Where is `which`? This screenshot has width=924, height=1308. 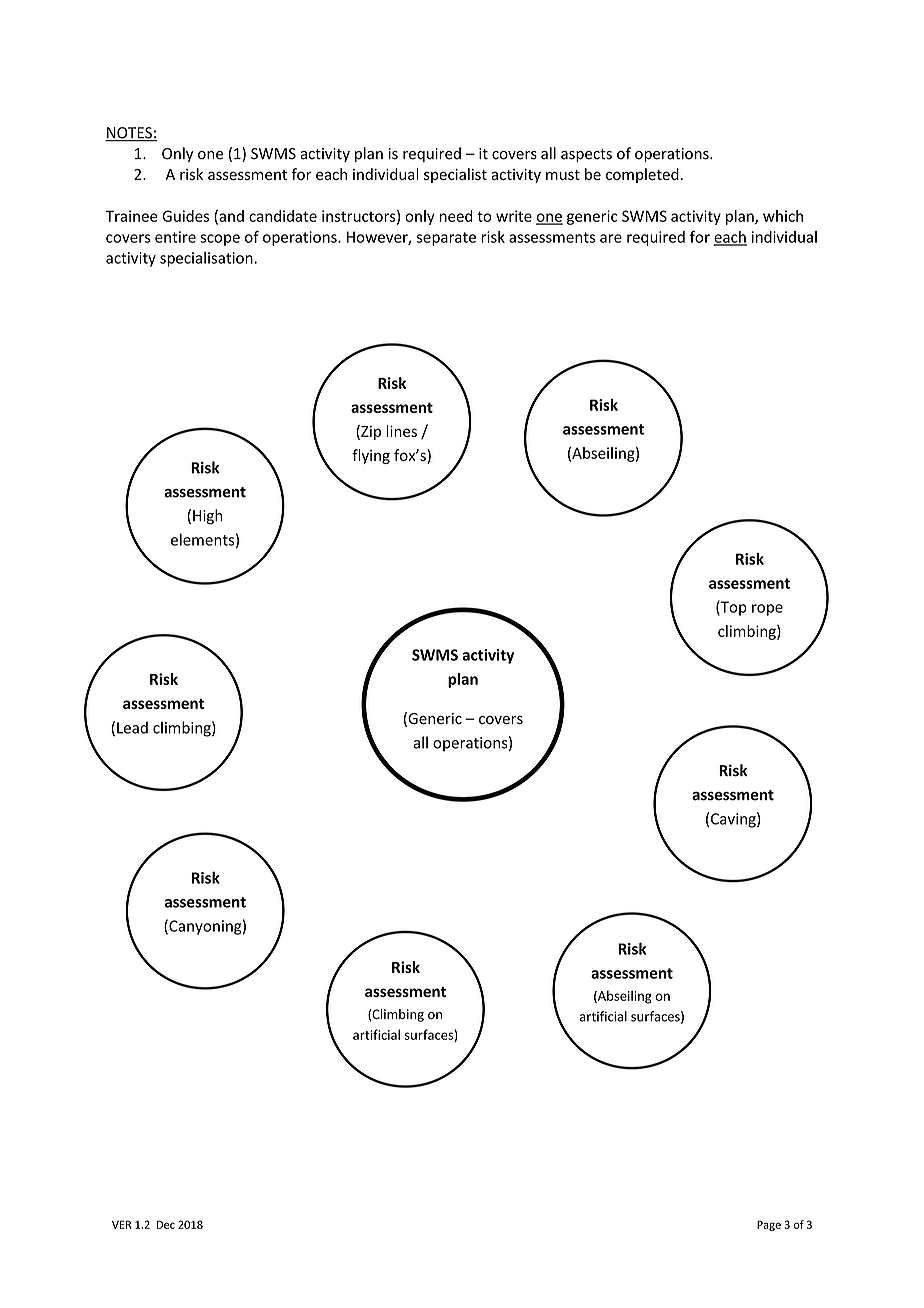 which is located at coordinates (783, 216).
